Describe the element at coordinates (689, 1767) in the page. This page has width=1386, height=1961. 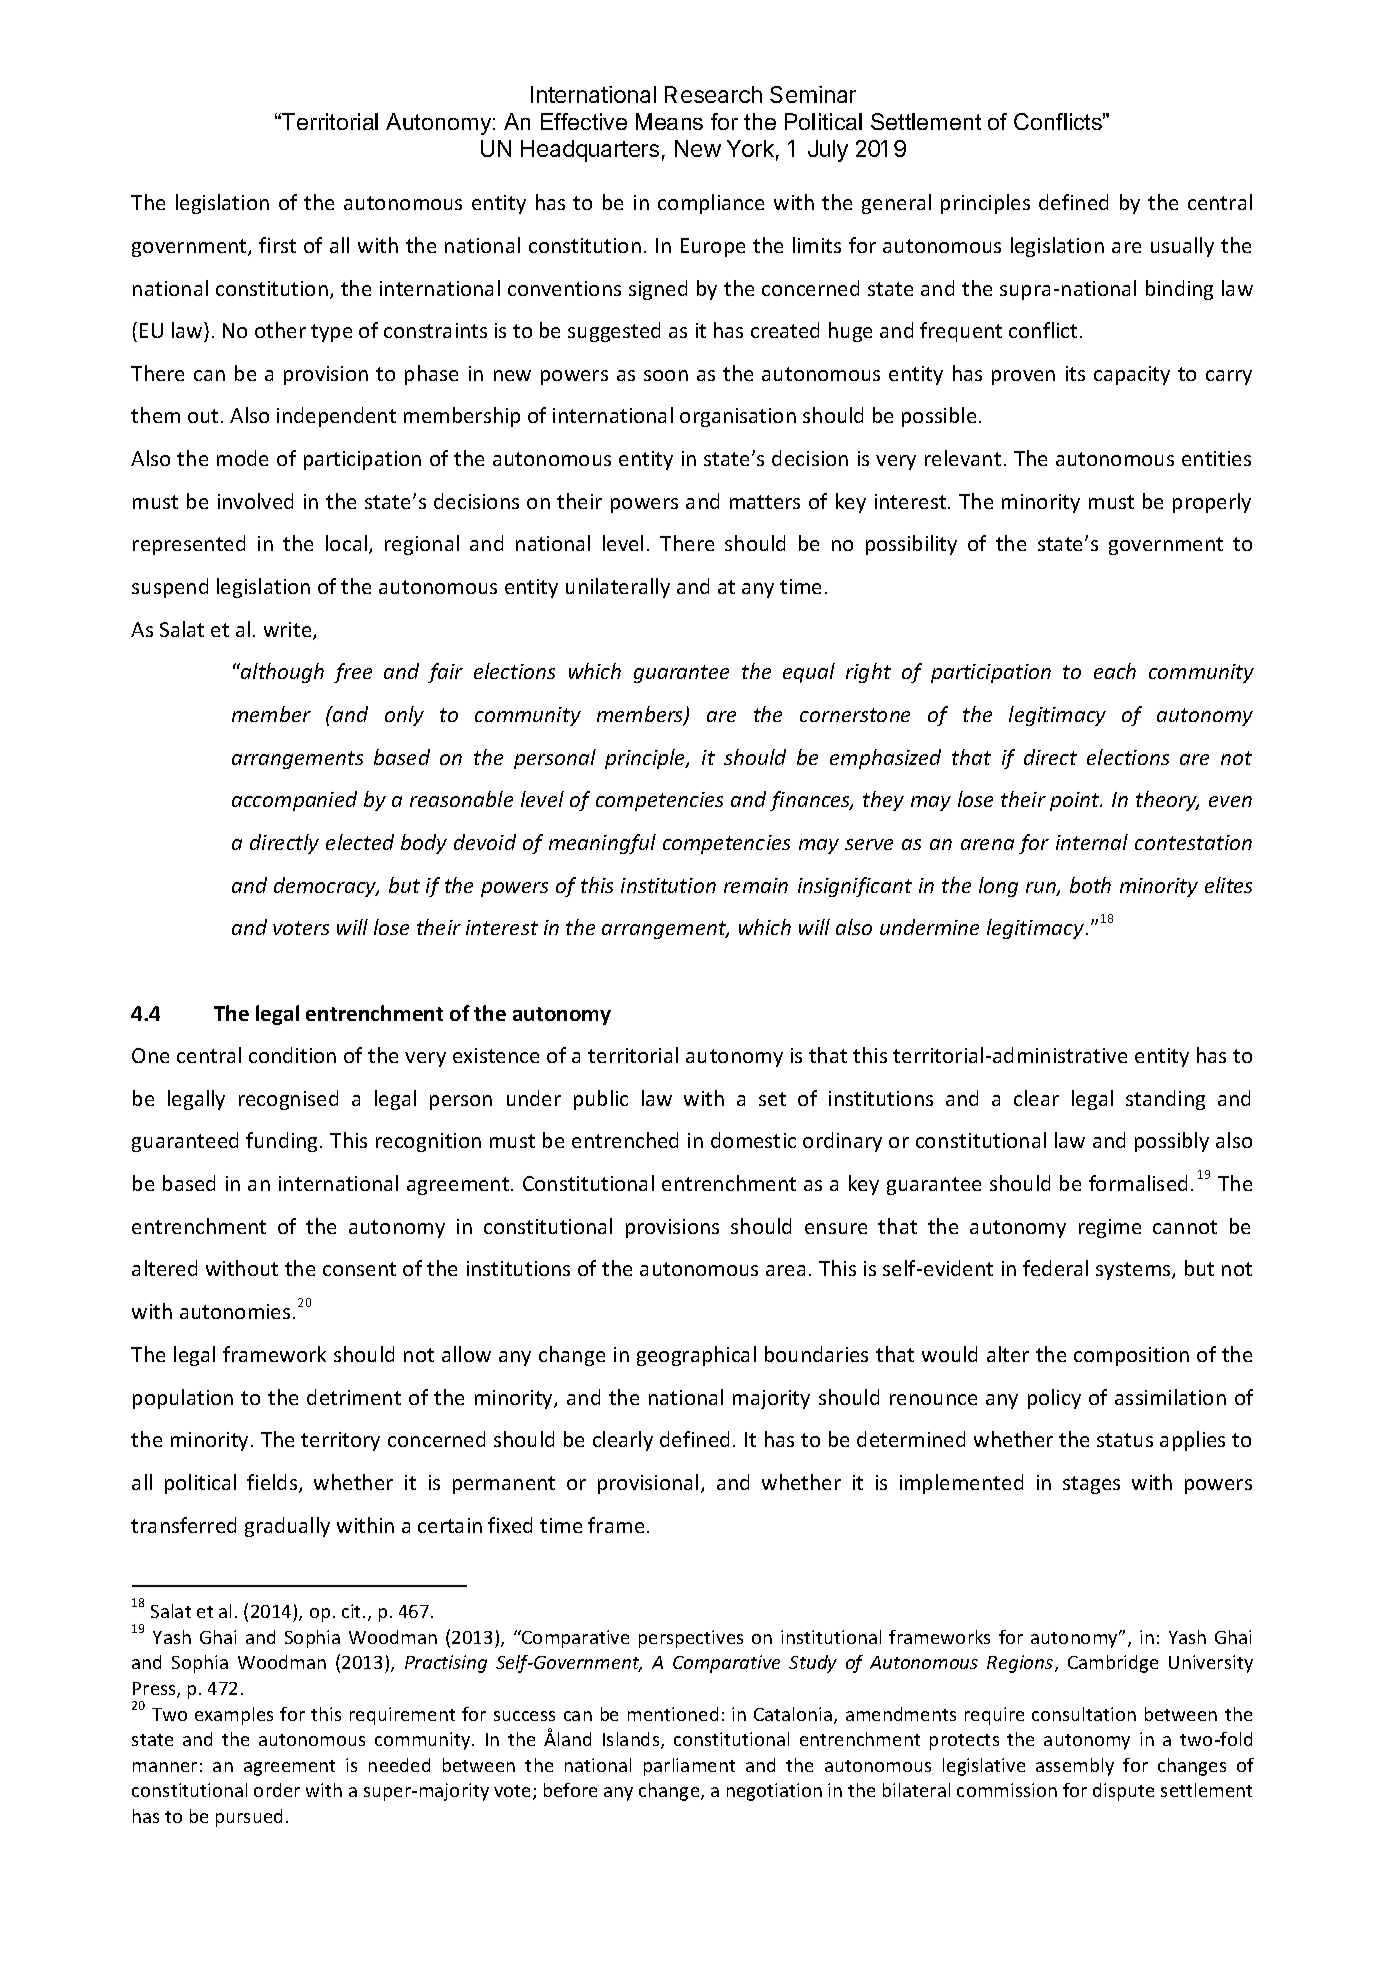
I see `parliament` at that location.
